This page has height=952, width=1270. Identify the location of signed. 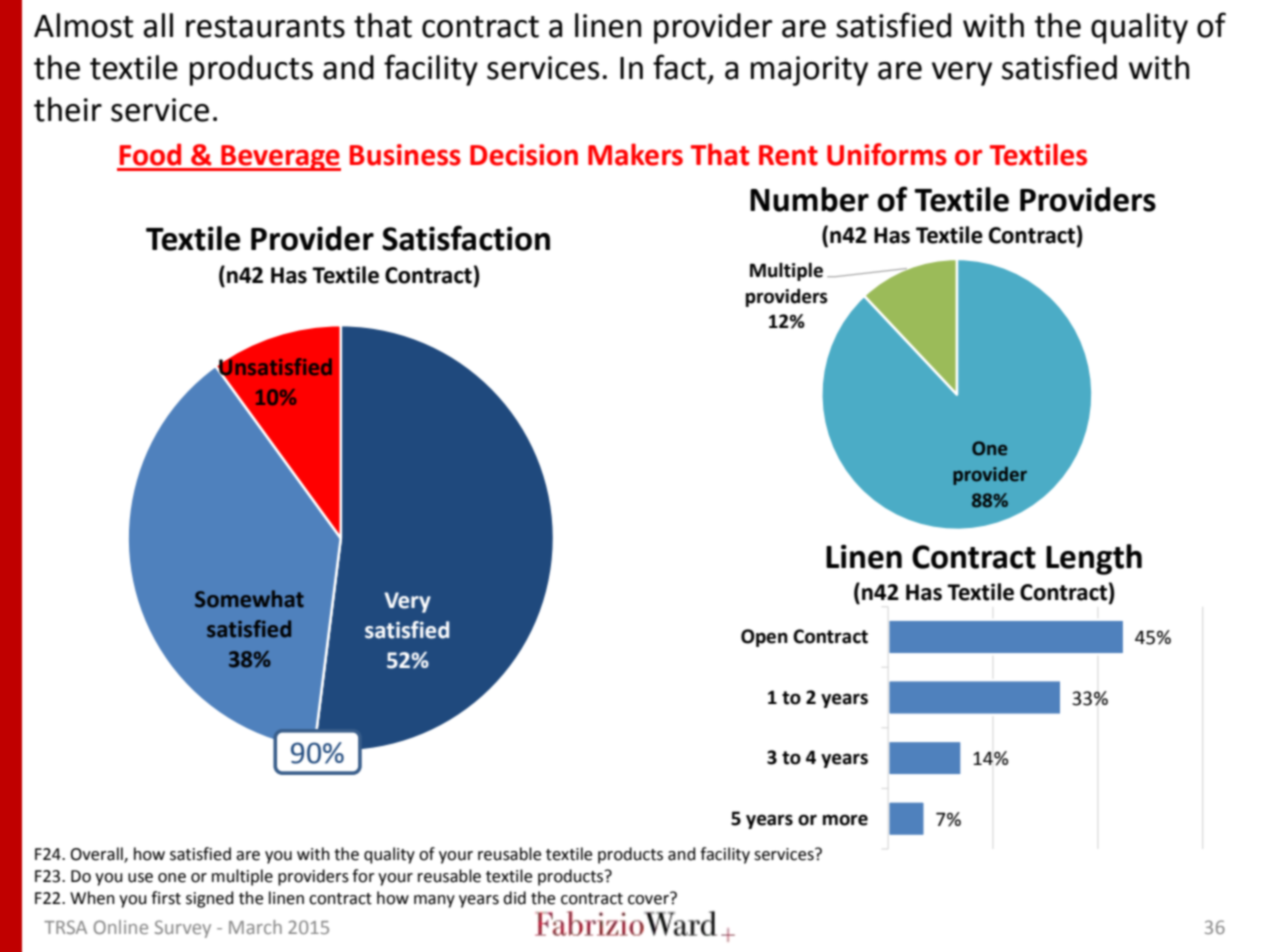
(210, 899).
